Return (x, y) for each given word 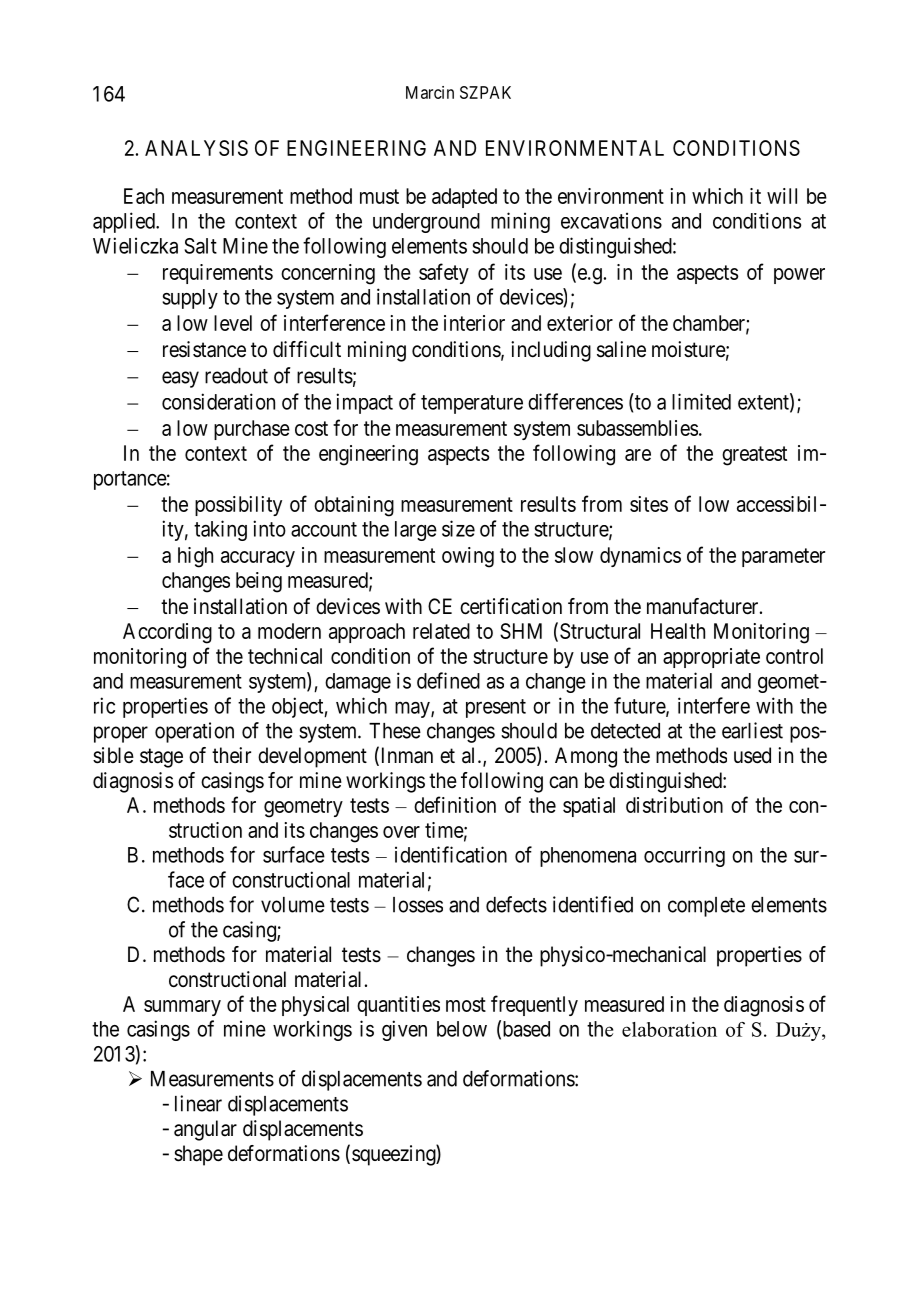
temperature (472, 404)
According (167, 633)
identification (451, 854)
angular (205, 1130)
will (782, 196)
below (462, 1029)
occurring (684, 856)
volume (293, 905)
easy (180, 379)
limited (701, 401)
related (441, 631)
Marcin (430, 92)
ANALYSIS (196, 148)
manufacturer (704, 606)
